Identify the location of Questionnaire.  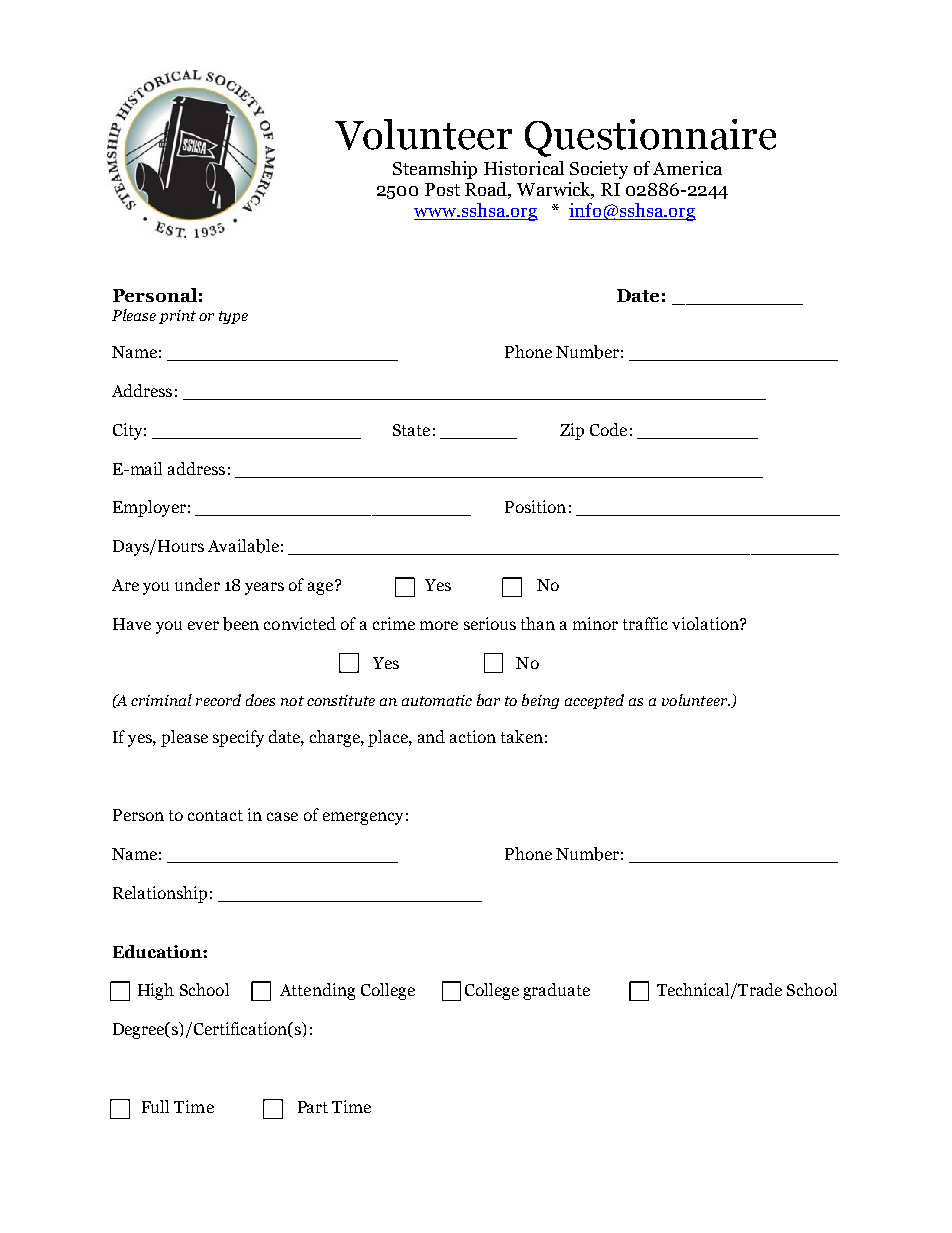
(650, 138).
